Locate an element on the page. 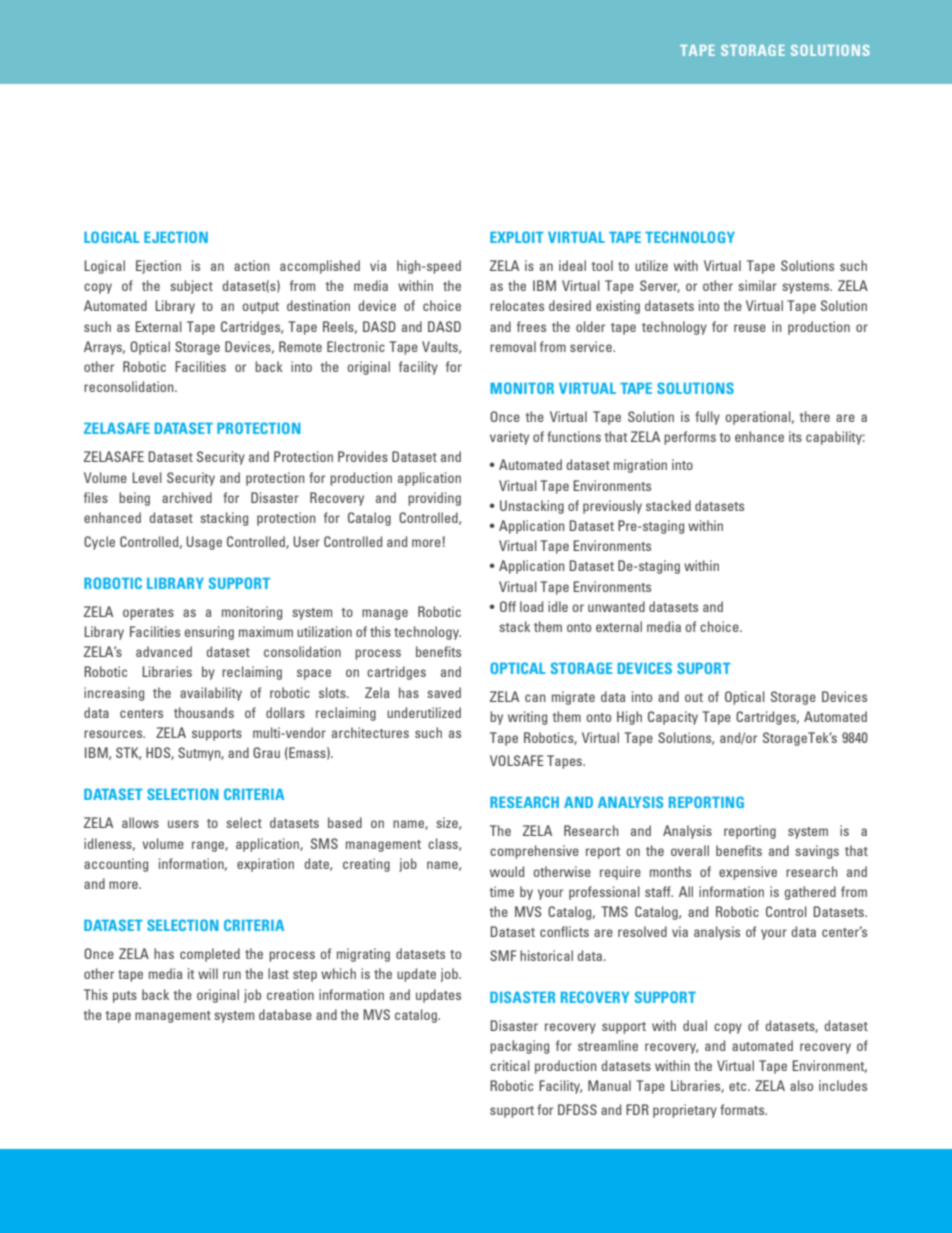  EXPLOIT is located at coordinates (517, 237).
